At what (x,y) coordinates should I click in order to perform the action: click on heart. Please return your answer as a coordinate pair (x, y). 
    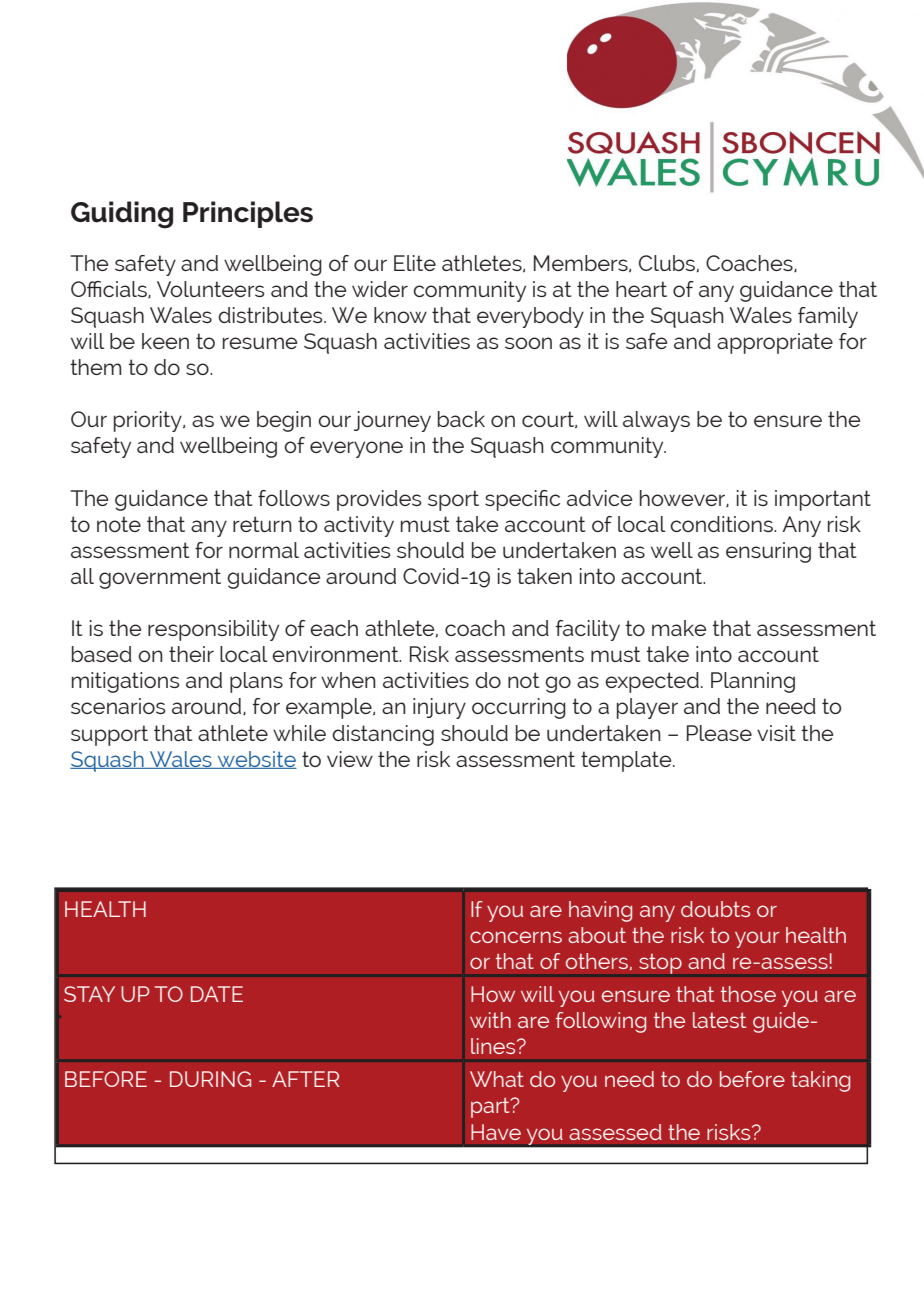
    Looking at the image, I should click on (641, 289).
